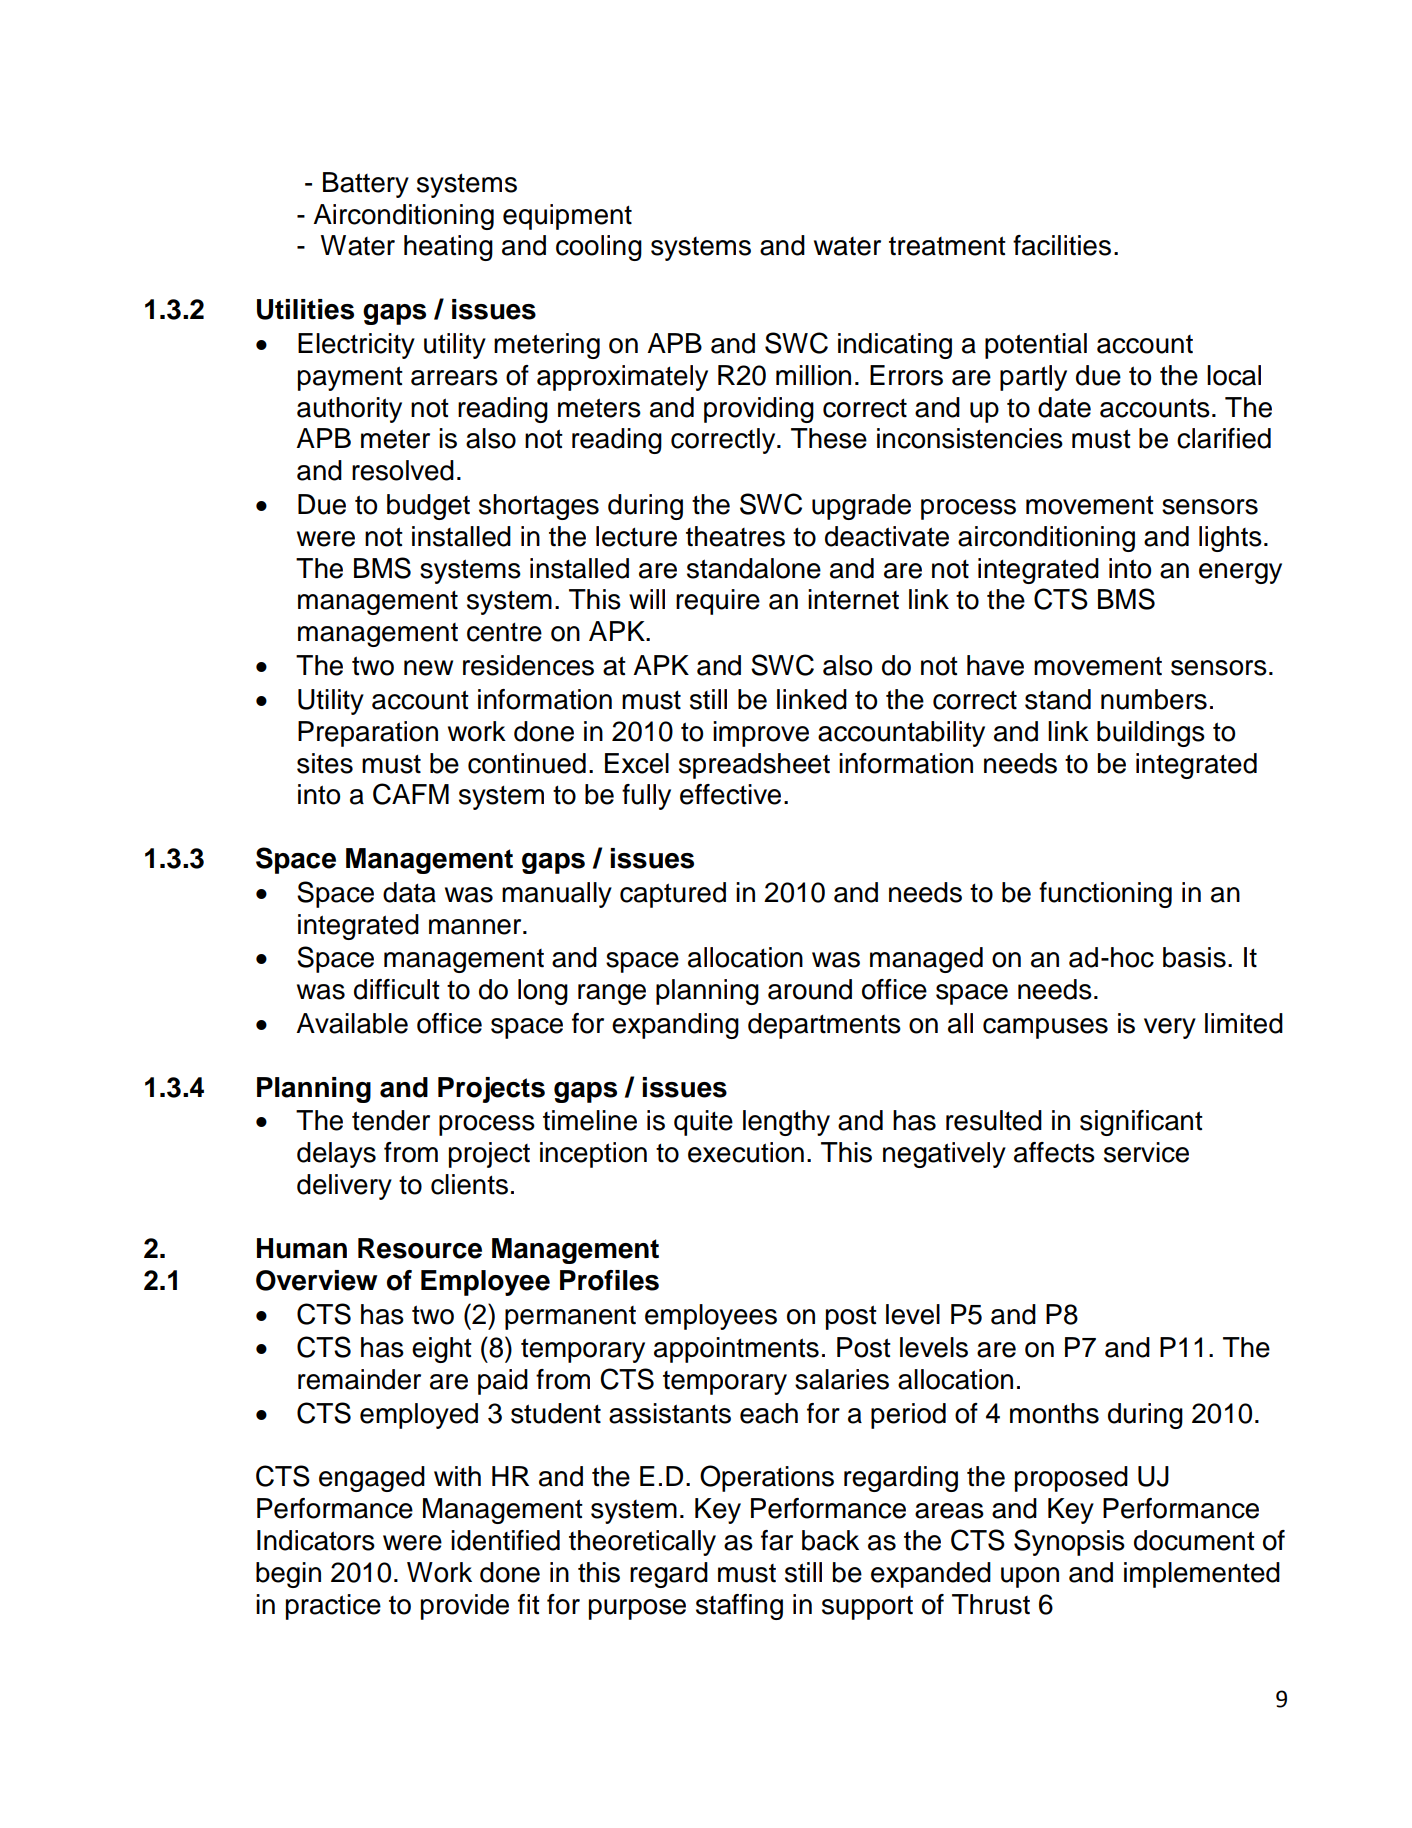 The width and height of the image is (1412, 1828). What do you see at coordinates (1154, 699) in the image?
I see `numbers` at bounding box center [1154, 699].
